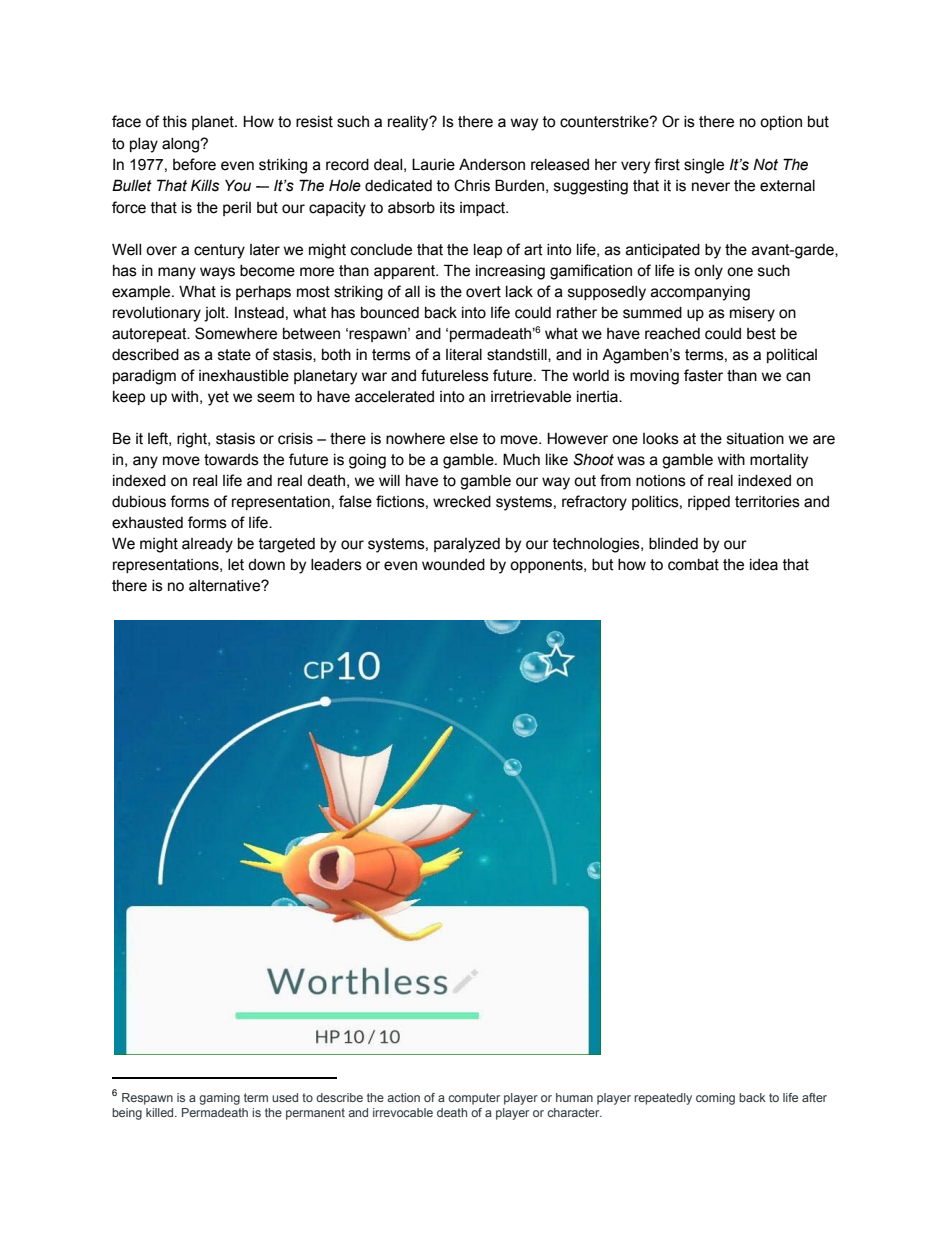 This image has height=1233, width=952. Describe the element at coordinates (225, 586) in the image. I see `alternative` at that location.
